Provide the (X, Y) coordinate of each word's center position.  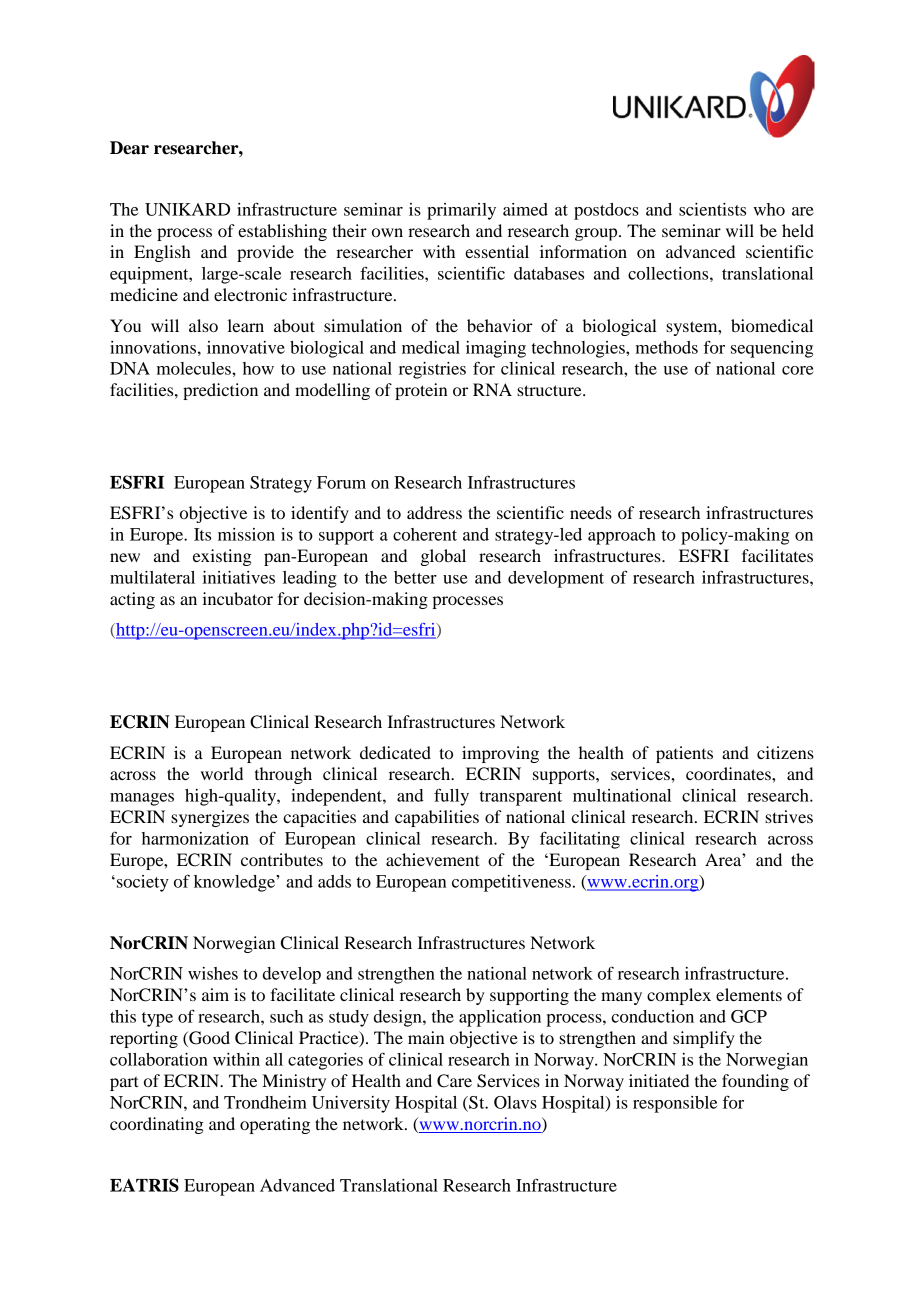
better (415, 577)
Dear (129, 148)
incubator (237, 598)
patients (684, 754)
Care (454, 1081)
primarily (461, 211)
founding (755, 1082)
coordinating (157, 1125)
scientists (712, 209)
